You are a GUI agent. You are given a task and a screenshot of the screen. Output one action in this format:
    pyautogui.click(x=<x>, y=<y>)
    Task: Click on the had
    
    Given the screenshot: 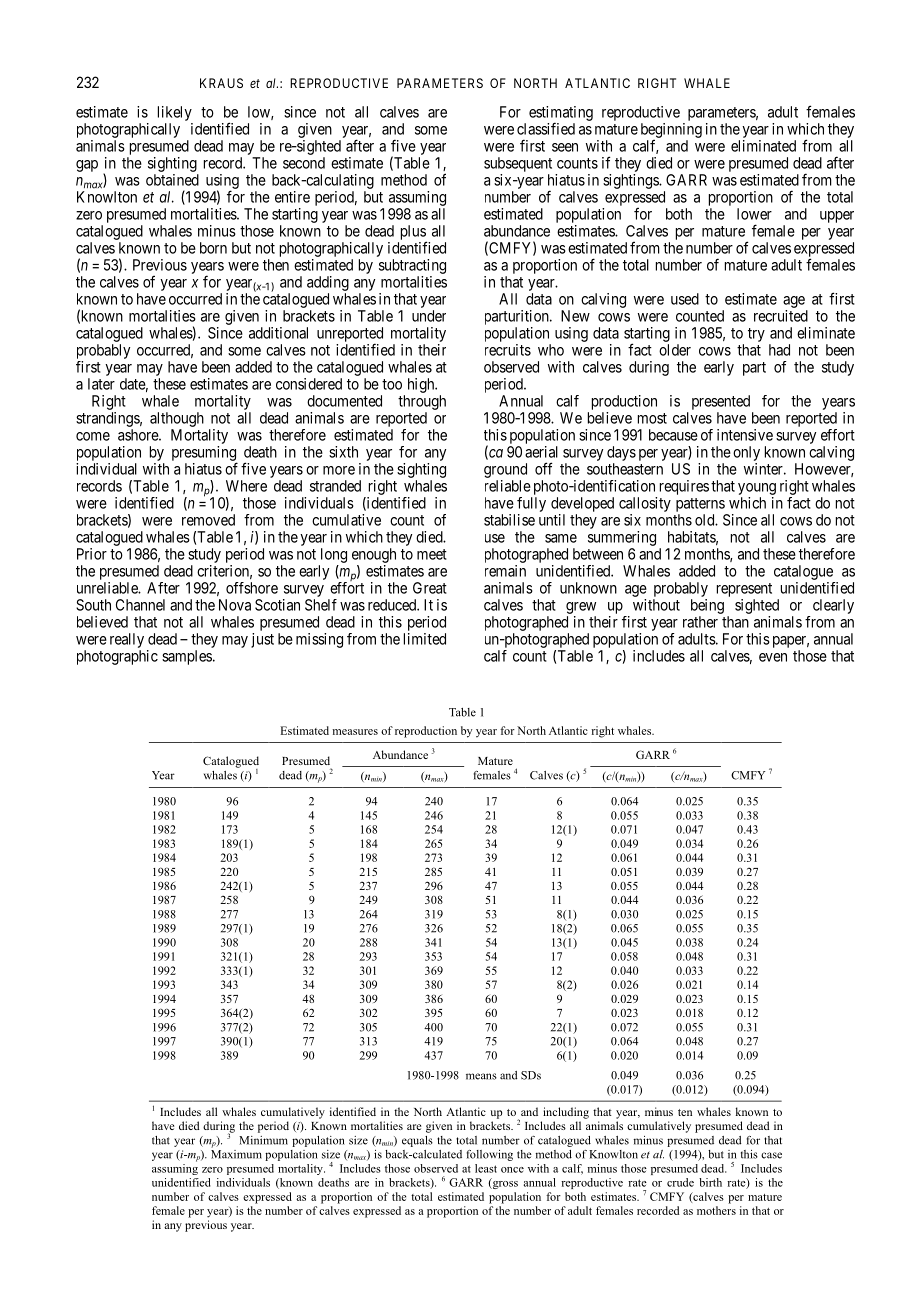 What is the action you would take?
    pyautogui.click(x=779, y=350)
